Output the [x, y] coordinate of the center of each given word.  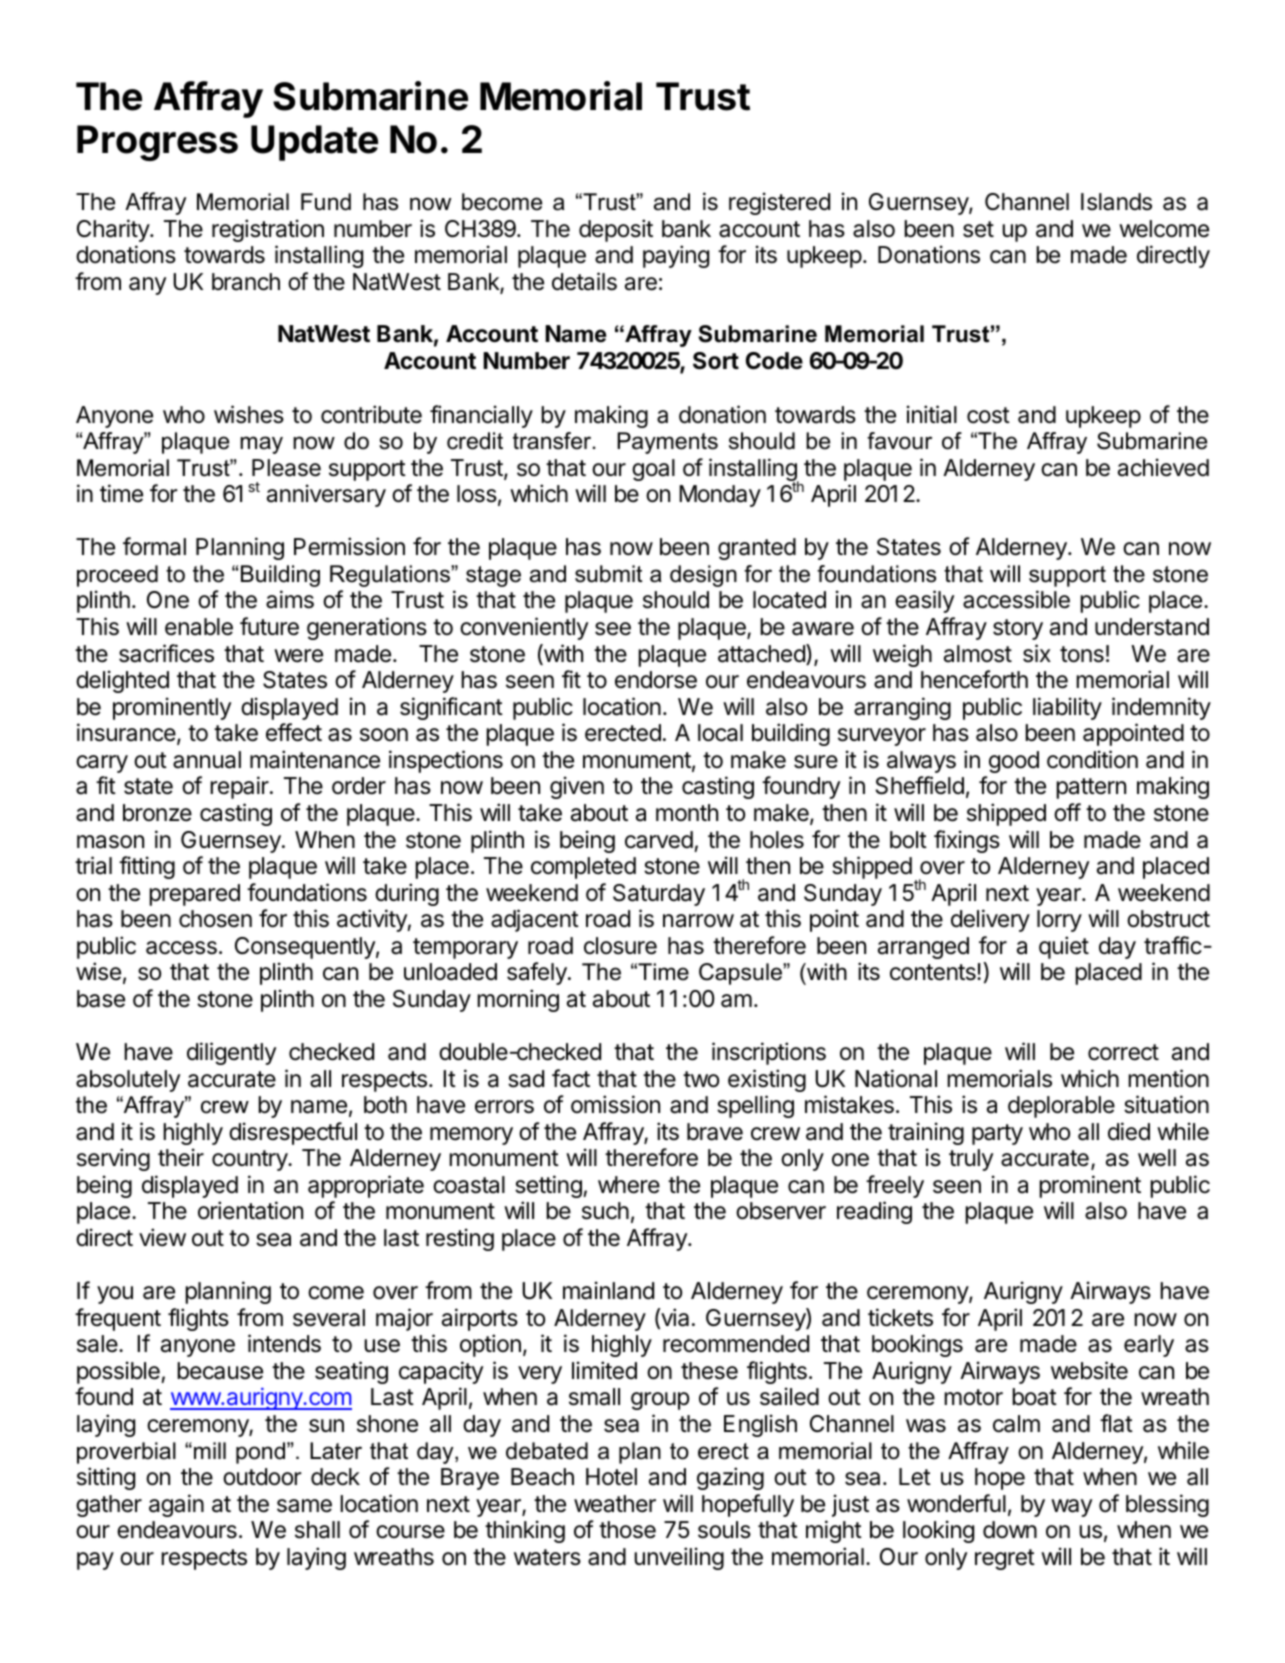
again [176, 1505]
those [627, 1530]
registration [268, 230]
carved [659, 840]
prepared [194, 895]
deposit [616, 230]
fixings [967, 841]
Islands [1116, 202]
